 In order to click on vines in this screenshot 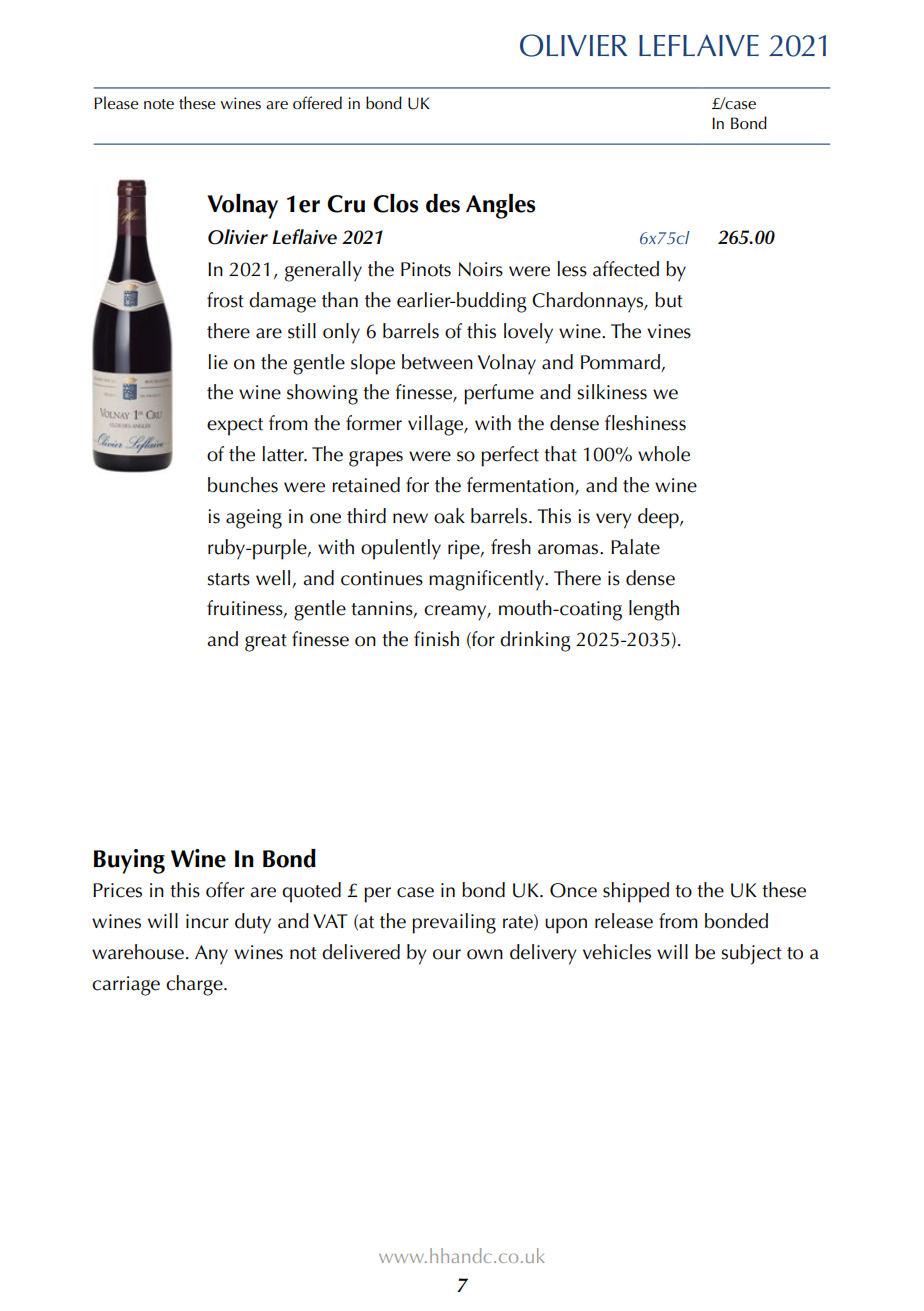, I will do `click(669, 331)`.
